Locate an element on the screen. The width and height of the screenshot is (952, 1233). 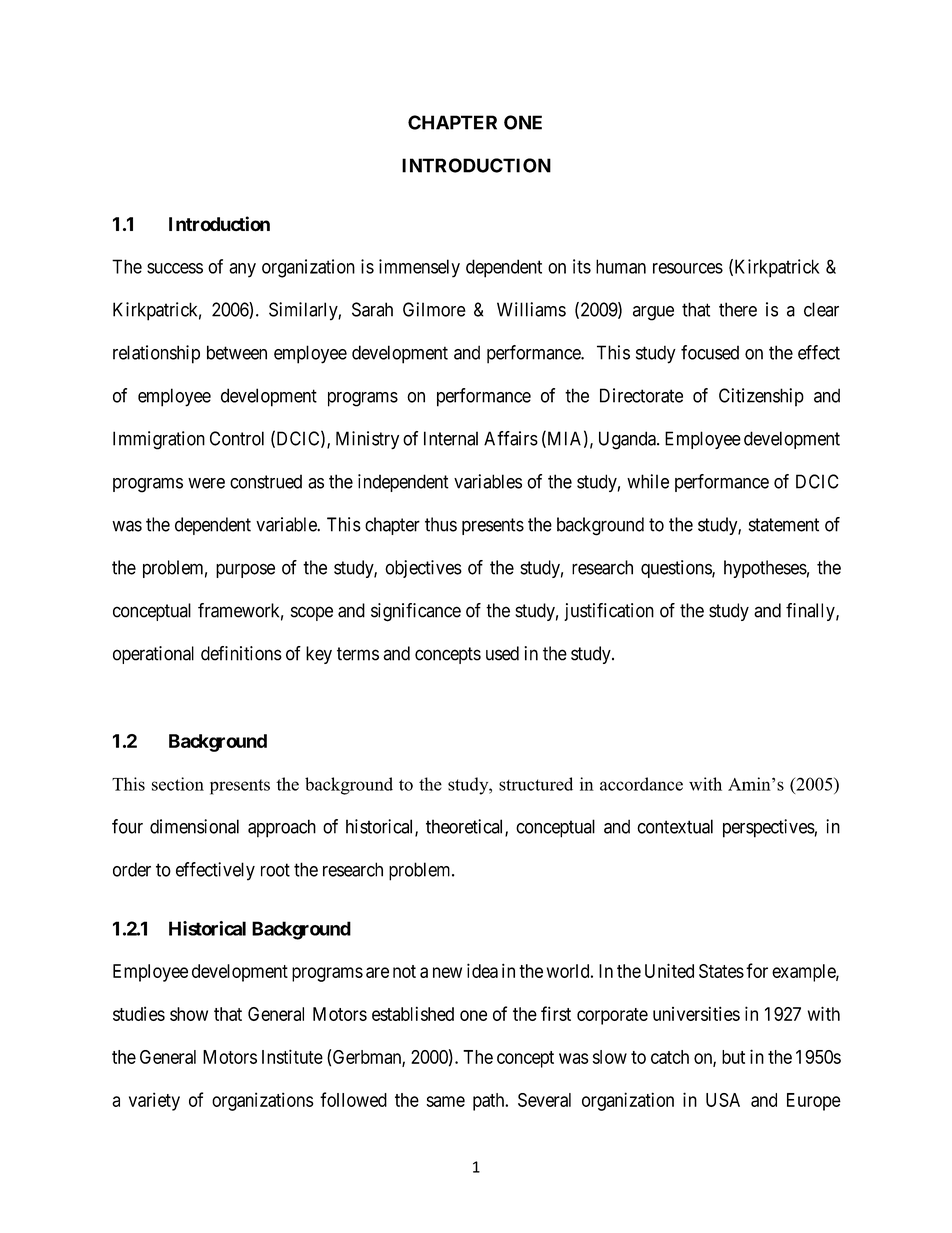
variety is located at coordinates (154, 1101).
